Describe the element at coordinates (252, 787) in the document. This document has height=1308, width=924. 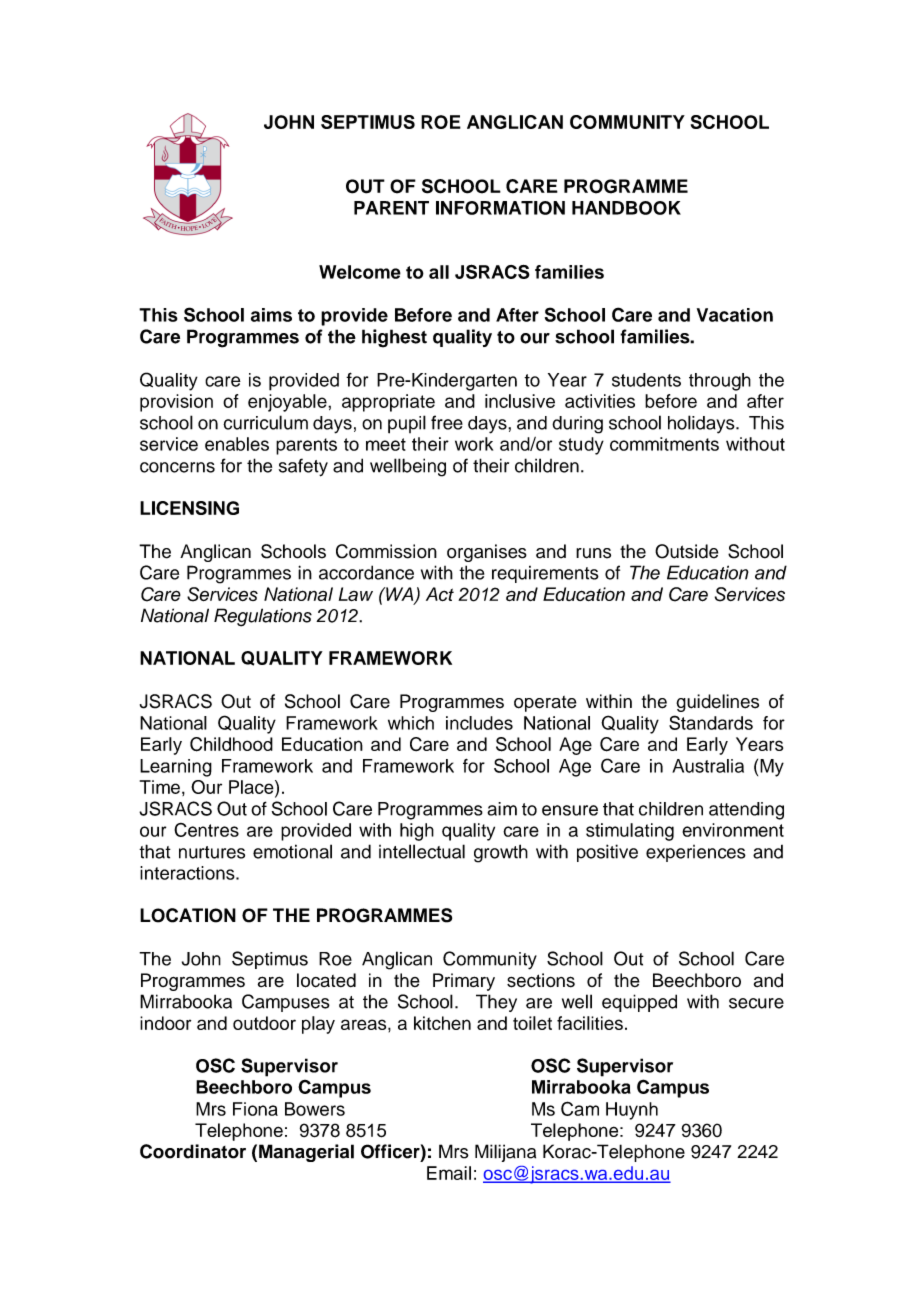
I see `Place` at that location.
